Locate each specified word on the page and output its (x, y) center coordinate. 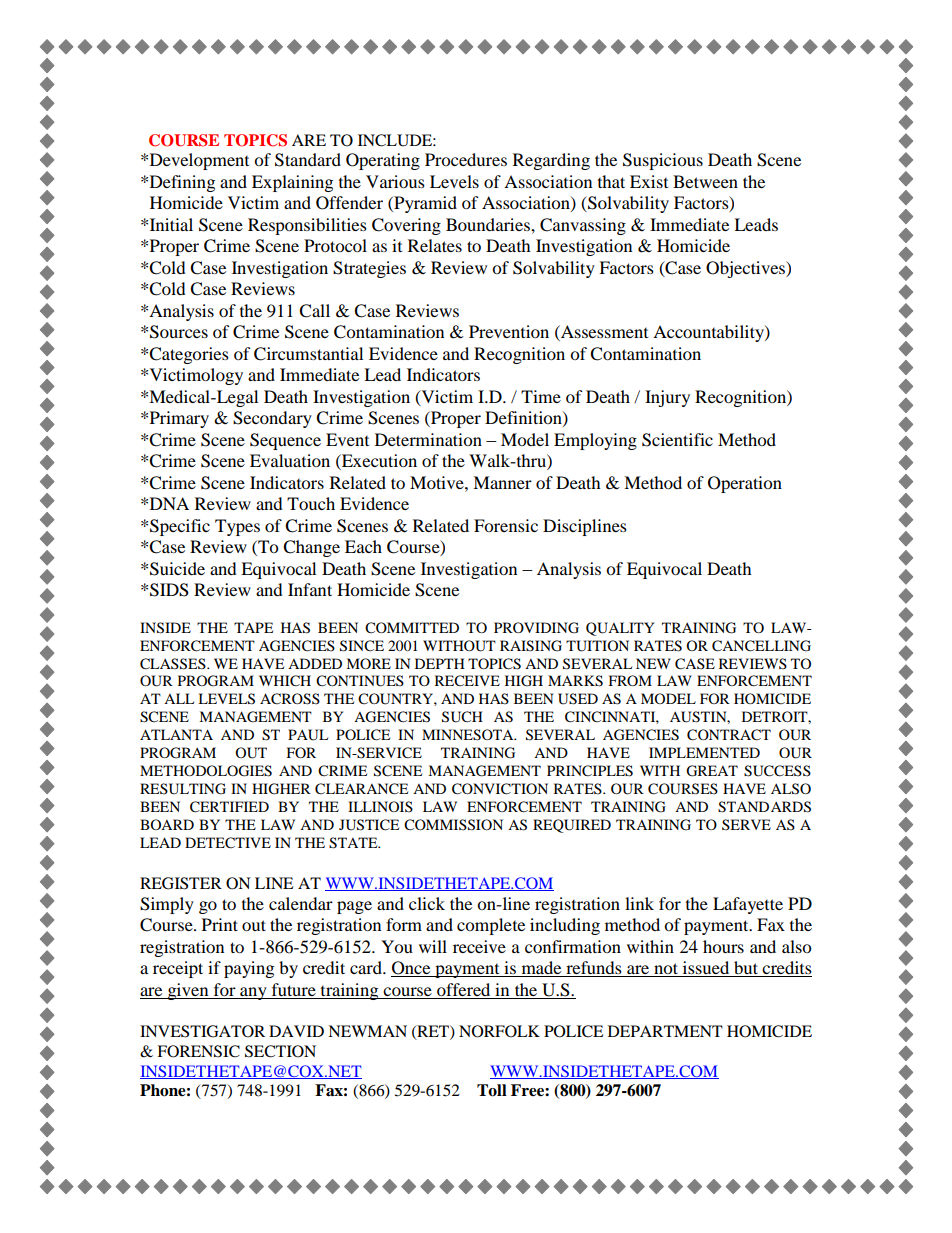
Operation (745, 484)
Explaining (292, 183)
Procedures (466, 159)
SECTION (280, 1051)
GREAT (712, 771)
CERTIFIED (229, 807)
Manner (502, 482)
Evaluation (290, 460)
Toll (492, 1090)
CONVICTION (500, 789)
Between (705, 181)
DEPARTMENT (665, 1031)
